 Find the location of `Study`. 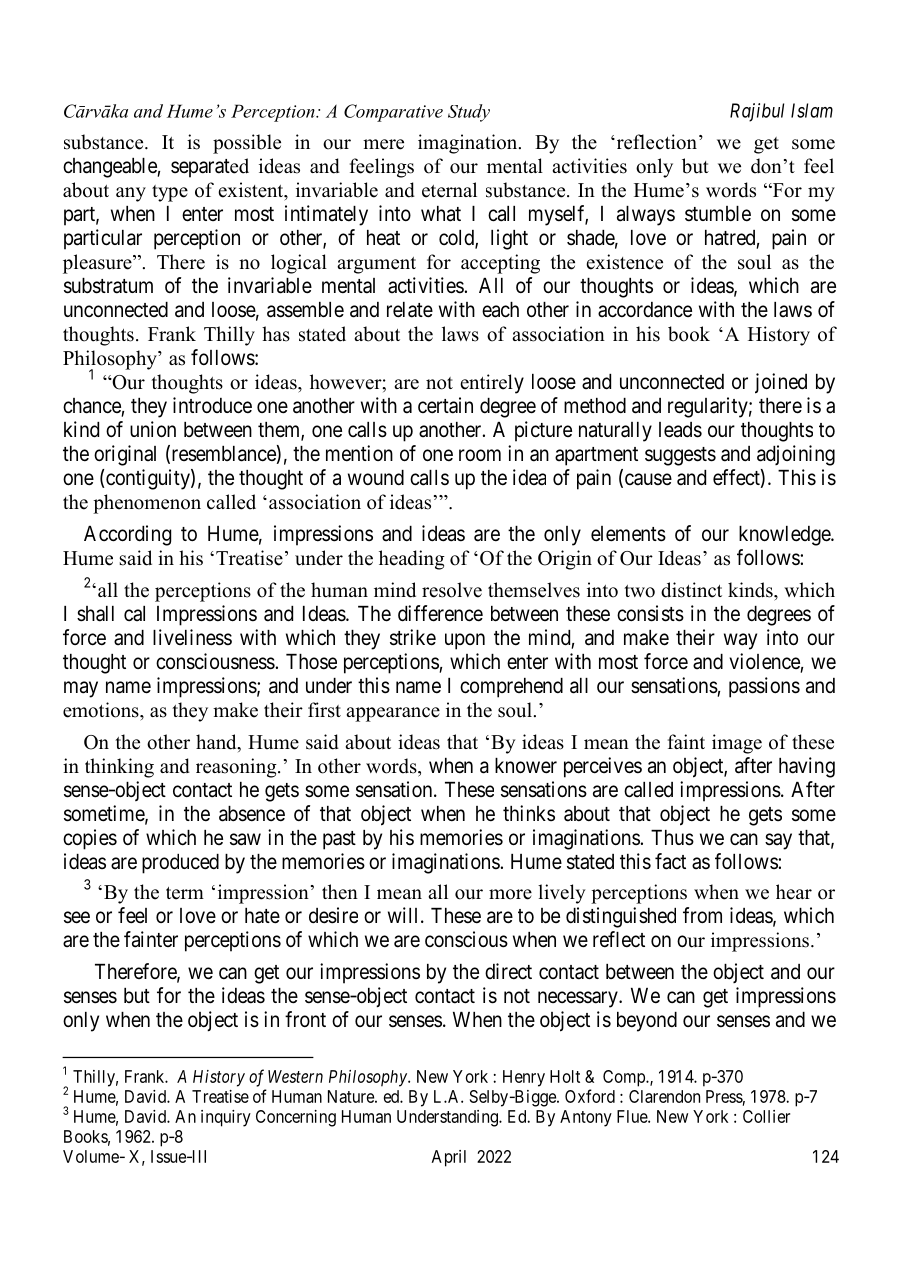

Study is located at coordinates (469, 113).
